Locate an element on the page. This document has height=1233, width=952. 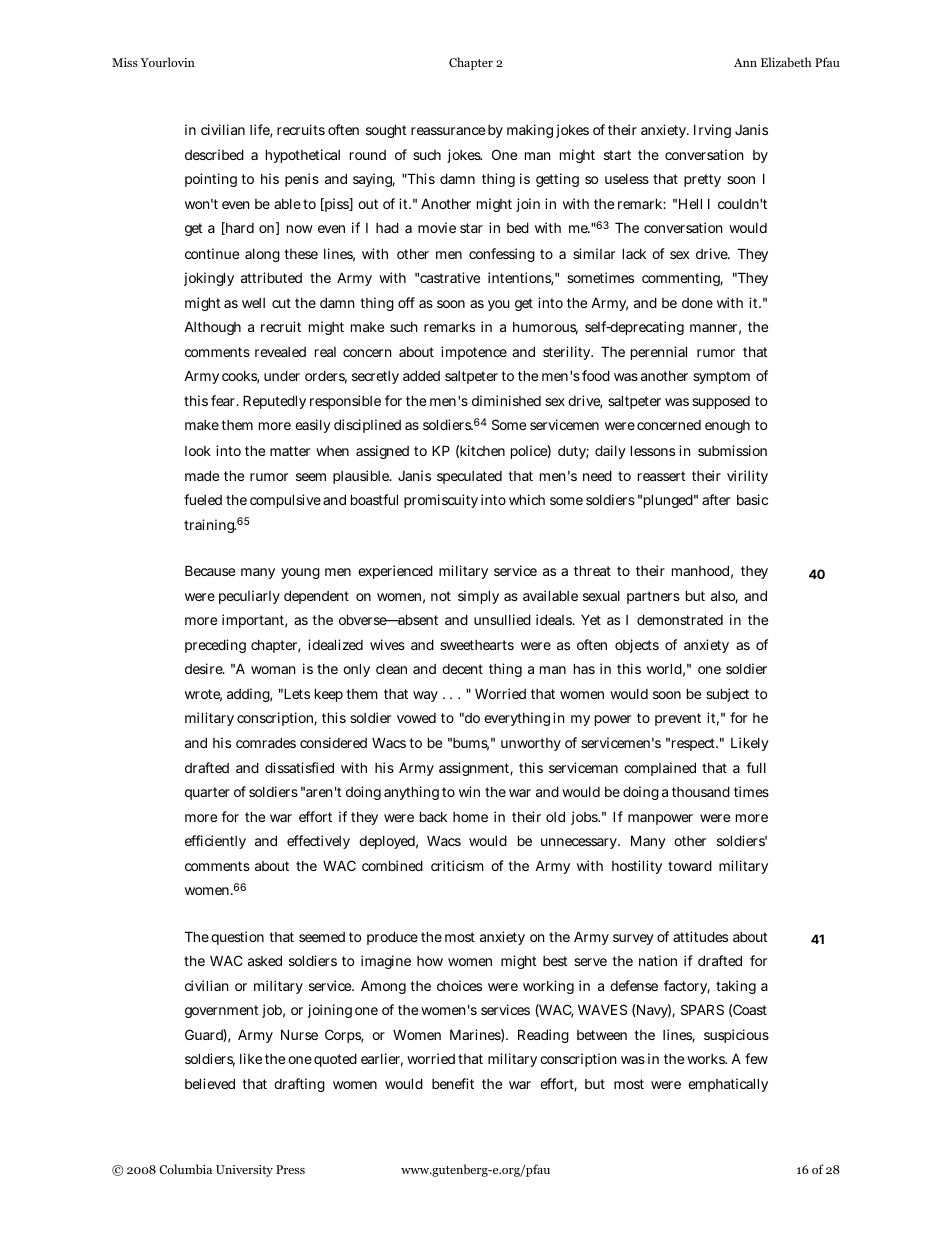
supposed is located at coordinates (721, 402).
